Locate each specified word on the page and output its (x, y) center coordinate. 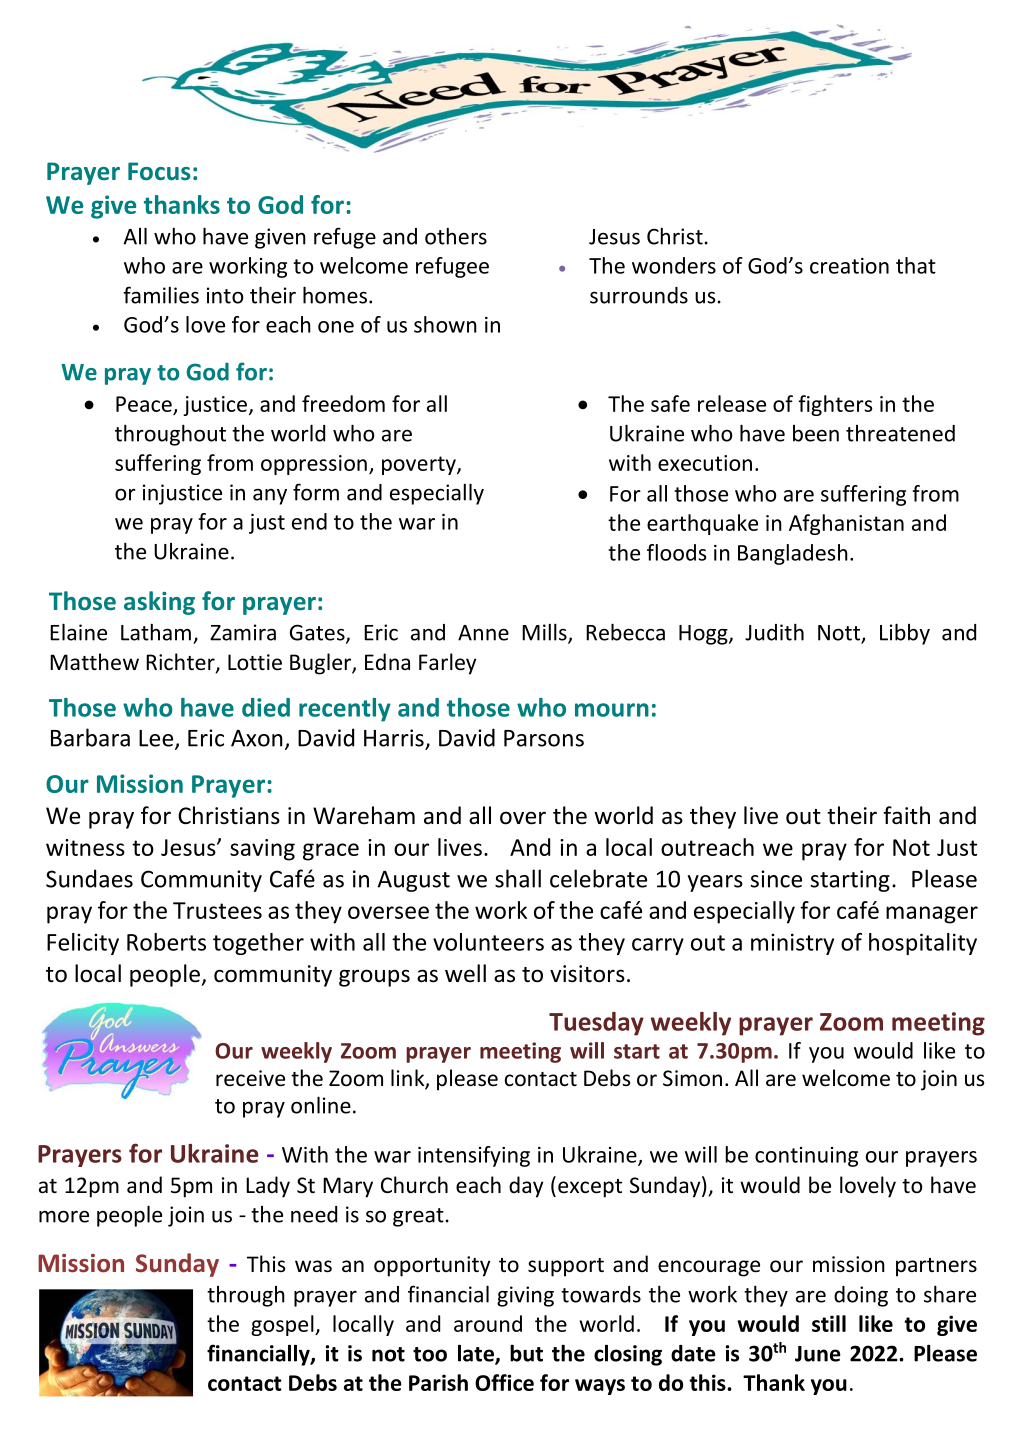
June (818, 1354)
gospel (283, 1325)
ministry (792, 944)
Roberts (166, 942)
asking (159, 603)
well (465, 973)
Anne (483, 633)
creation (849, 266)
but (526, 1353)
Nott (840, 634)
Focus (159, 171)
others (456, 236)
